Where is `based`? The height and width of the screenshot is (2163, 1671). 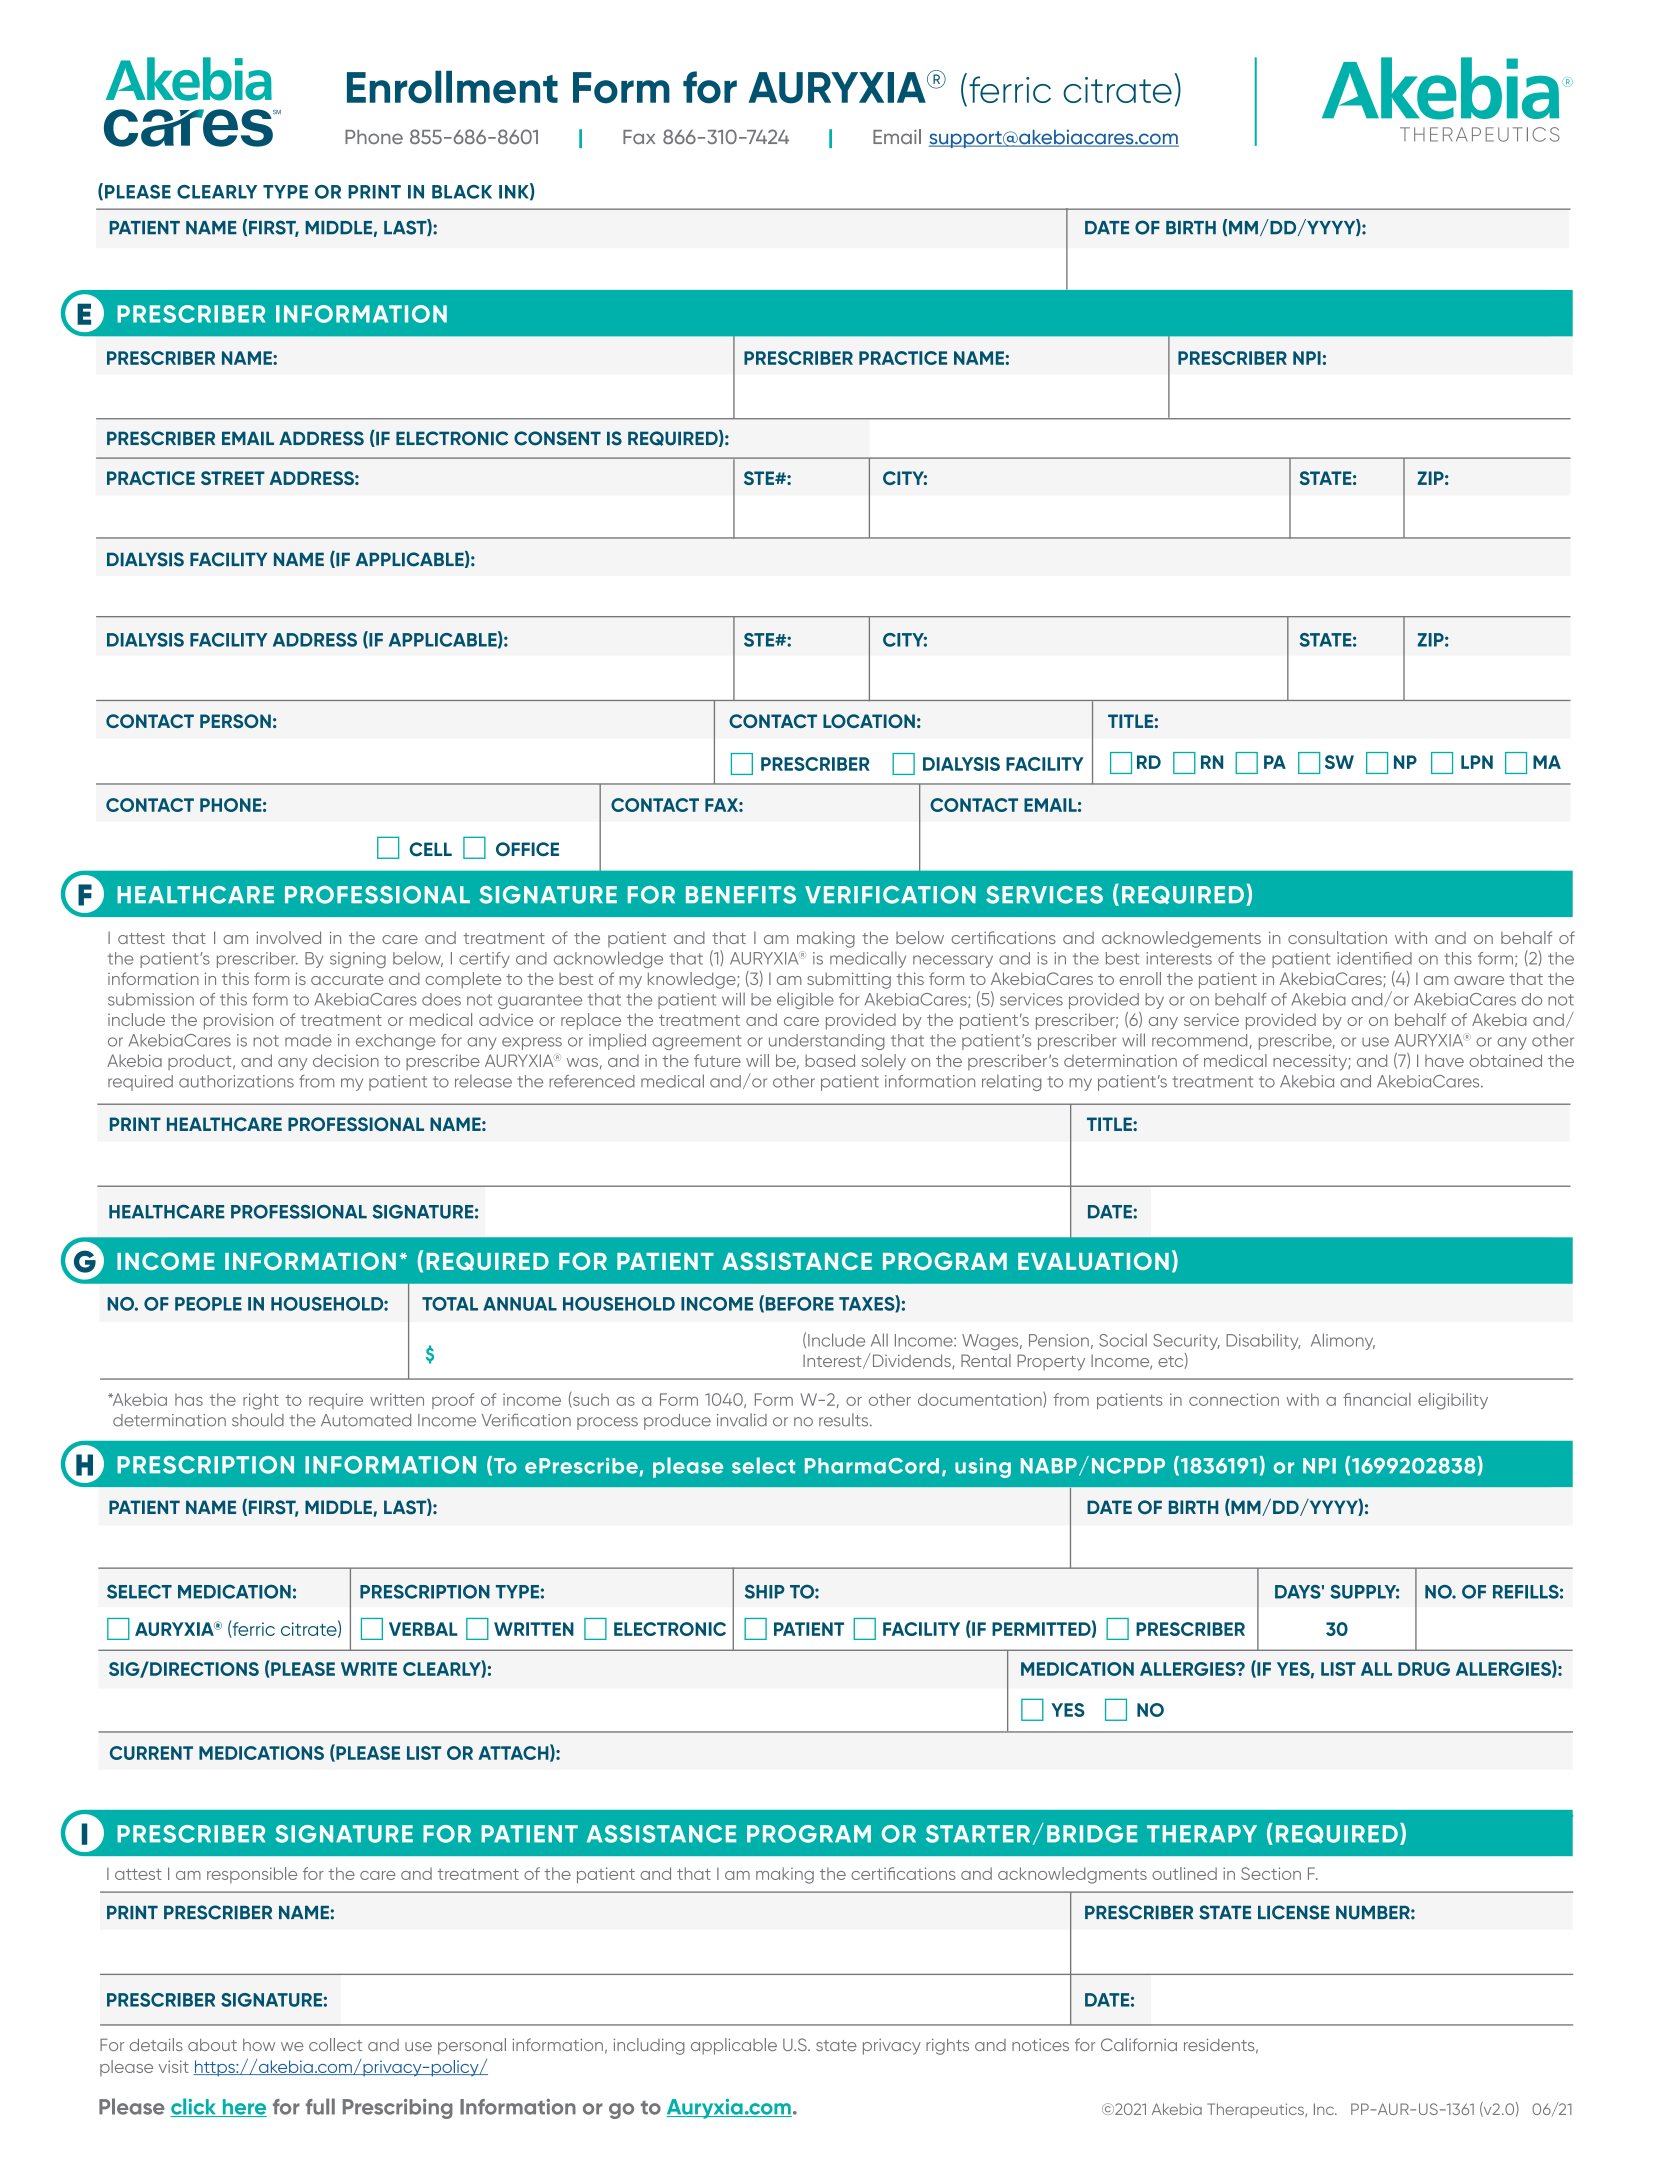 based is located at coordinates (830, 1060).
